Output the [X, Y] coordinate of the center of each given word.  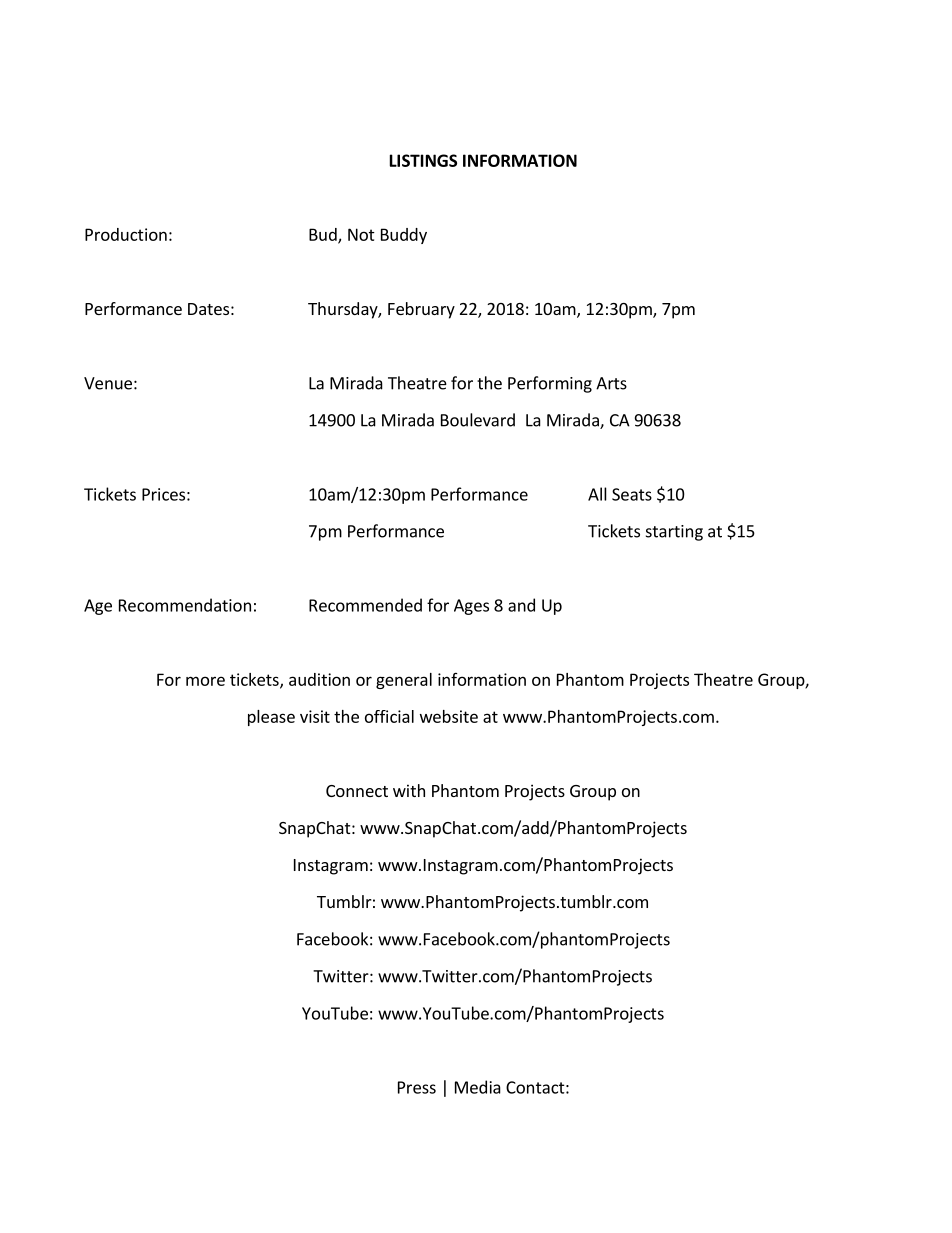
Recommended [365, 605]
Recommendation [185, 605]
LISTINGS [423, 160]
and [521, 605]
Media [478, 1087]
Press [417, 1087]
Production [126, 234]
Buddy [404, 236]
